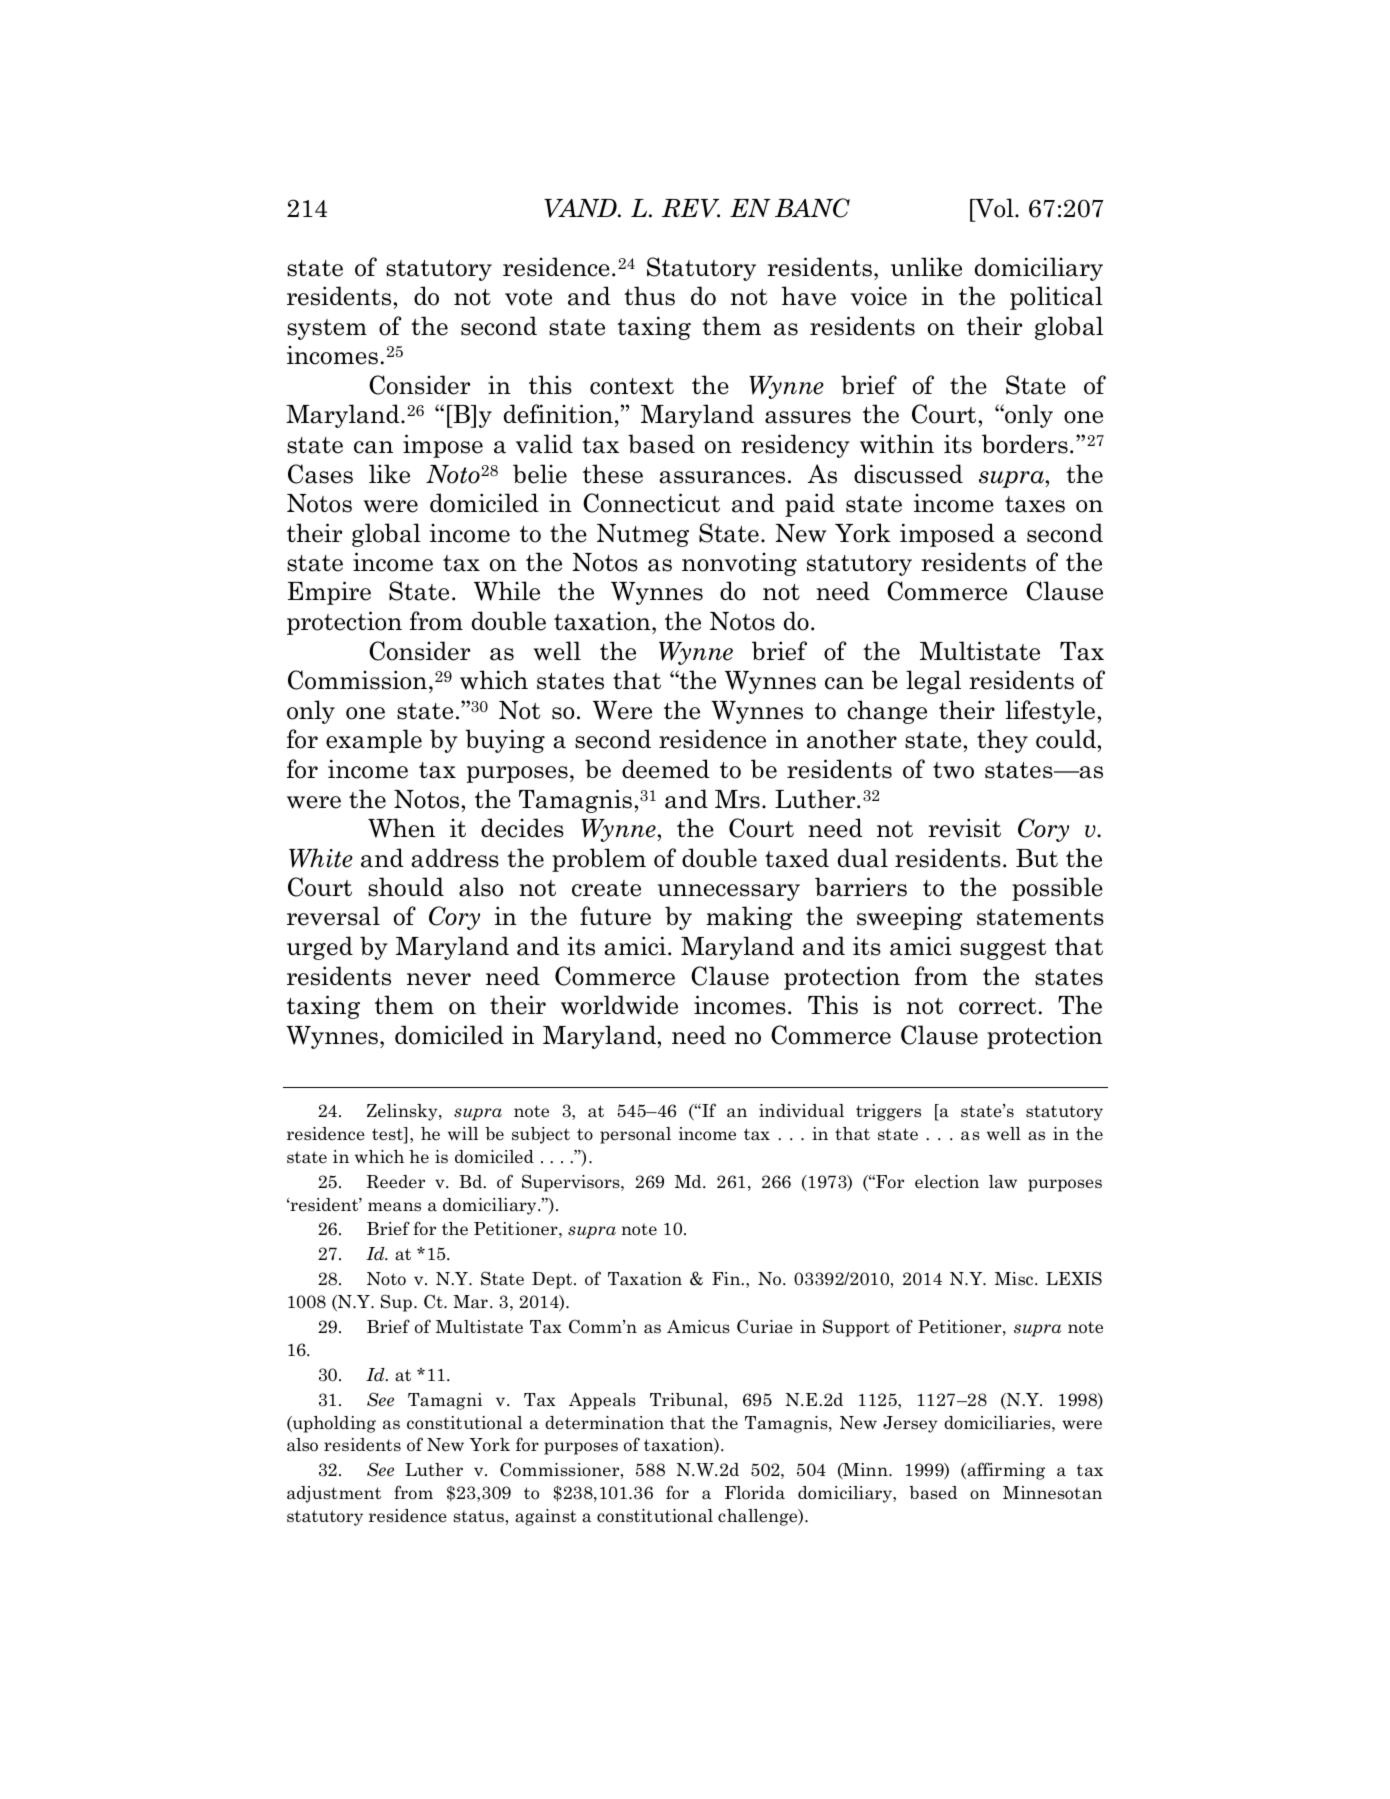  What do you see at coordinates (722, 477) in the screenshot?
I see `assurances` at bounding box center [722, 477].
